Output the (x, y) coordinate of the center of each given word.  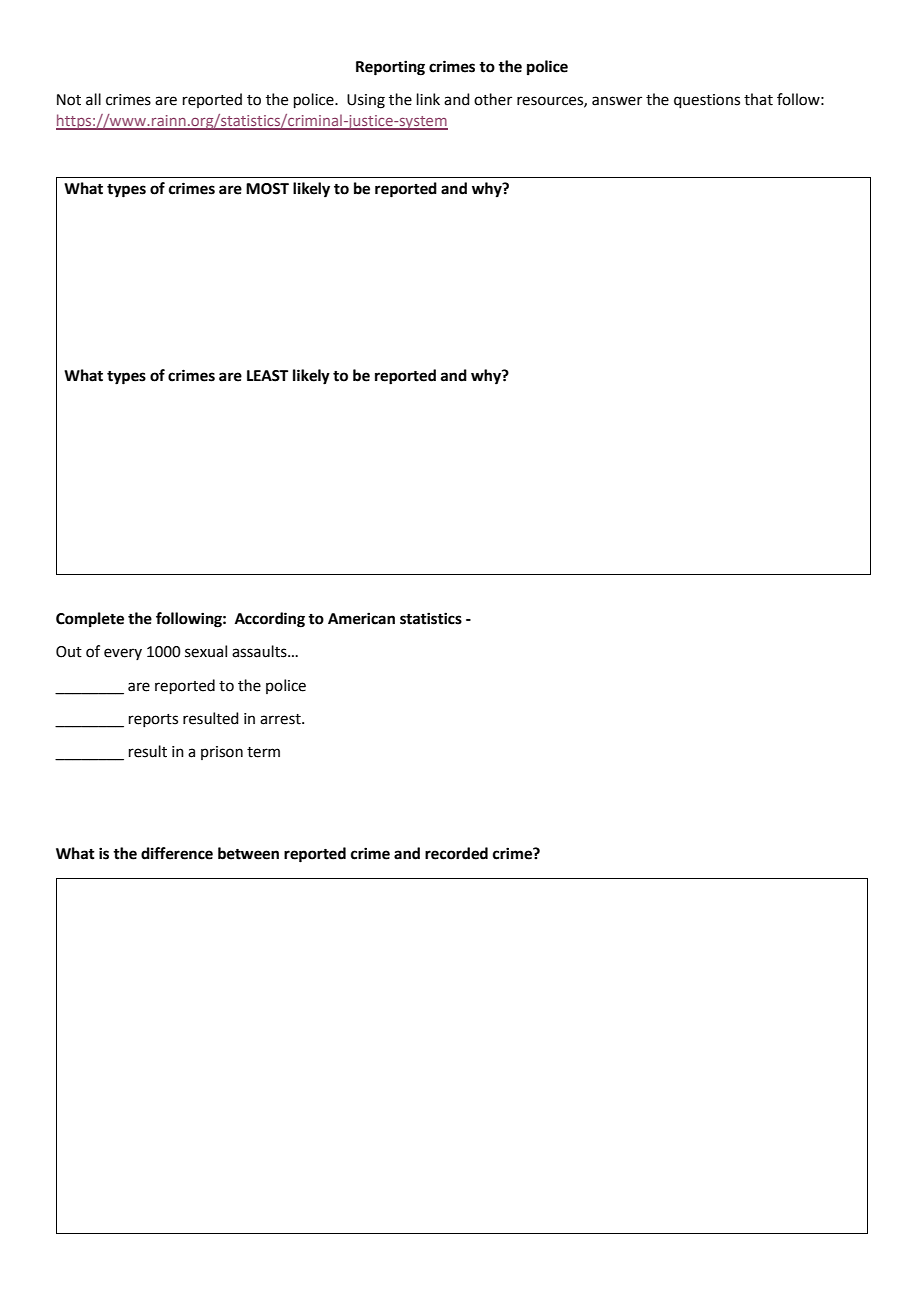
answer (617, 101)
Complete (90, 620)
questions (707, 101)
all (93, 99)
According (270, 620)
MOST (267, 189)
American (361, 618)
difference (177, 853)
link (428, 99)
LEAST (267, 376)
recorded (456, 853)
